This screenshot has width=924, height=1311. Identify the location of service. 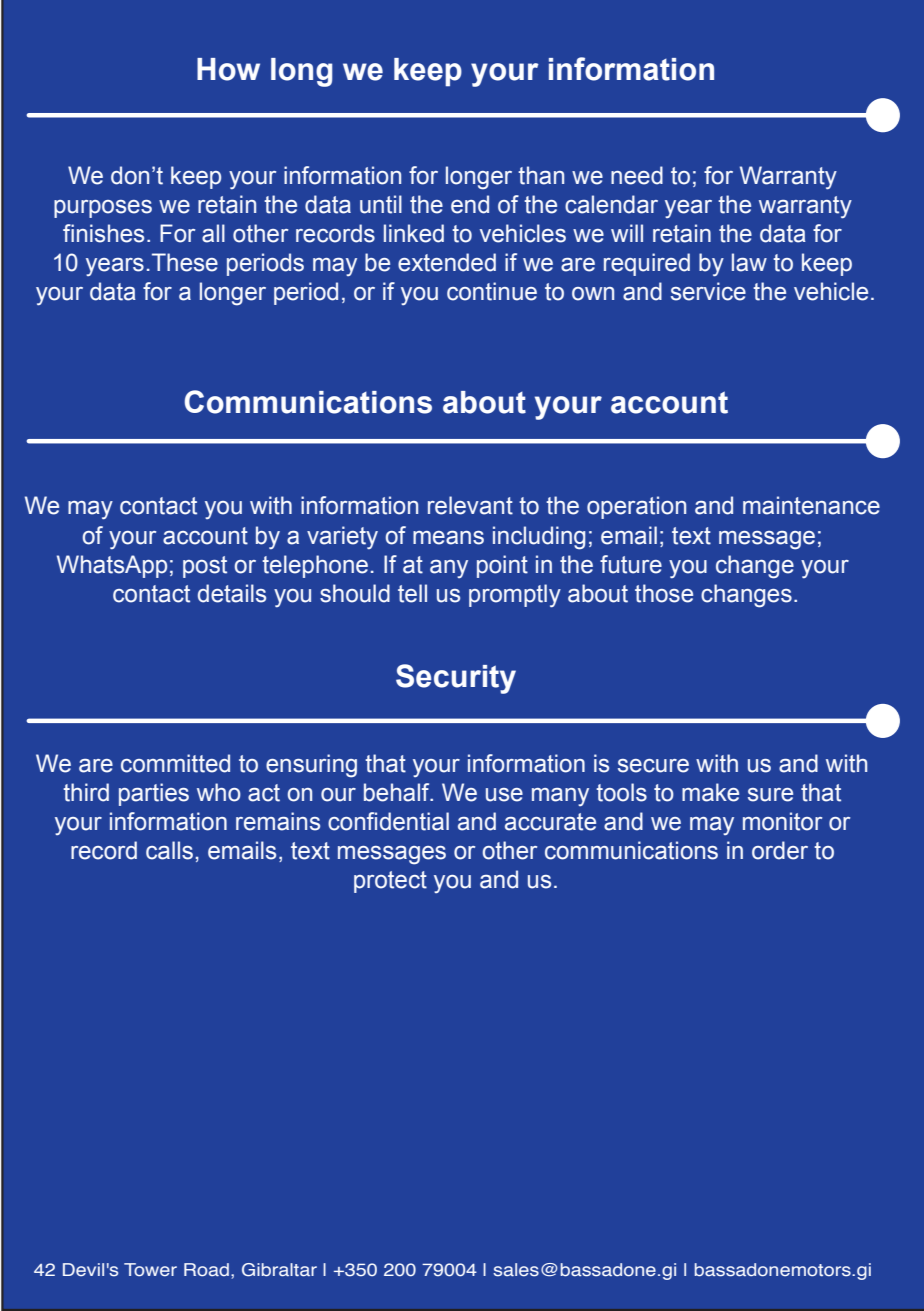
(708, 291).
